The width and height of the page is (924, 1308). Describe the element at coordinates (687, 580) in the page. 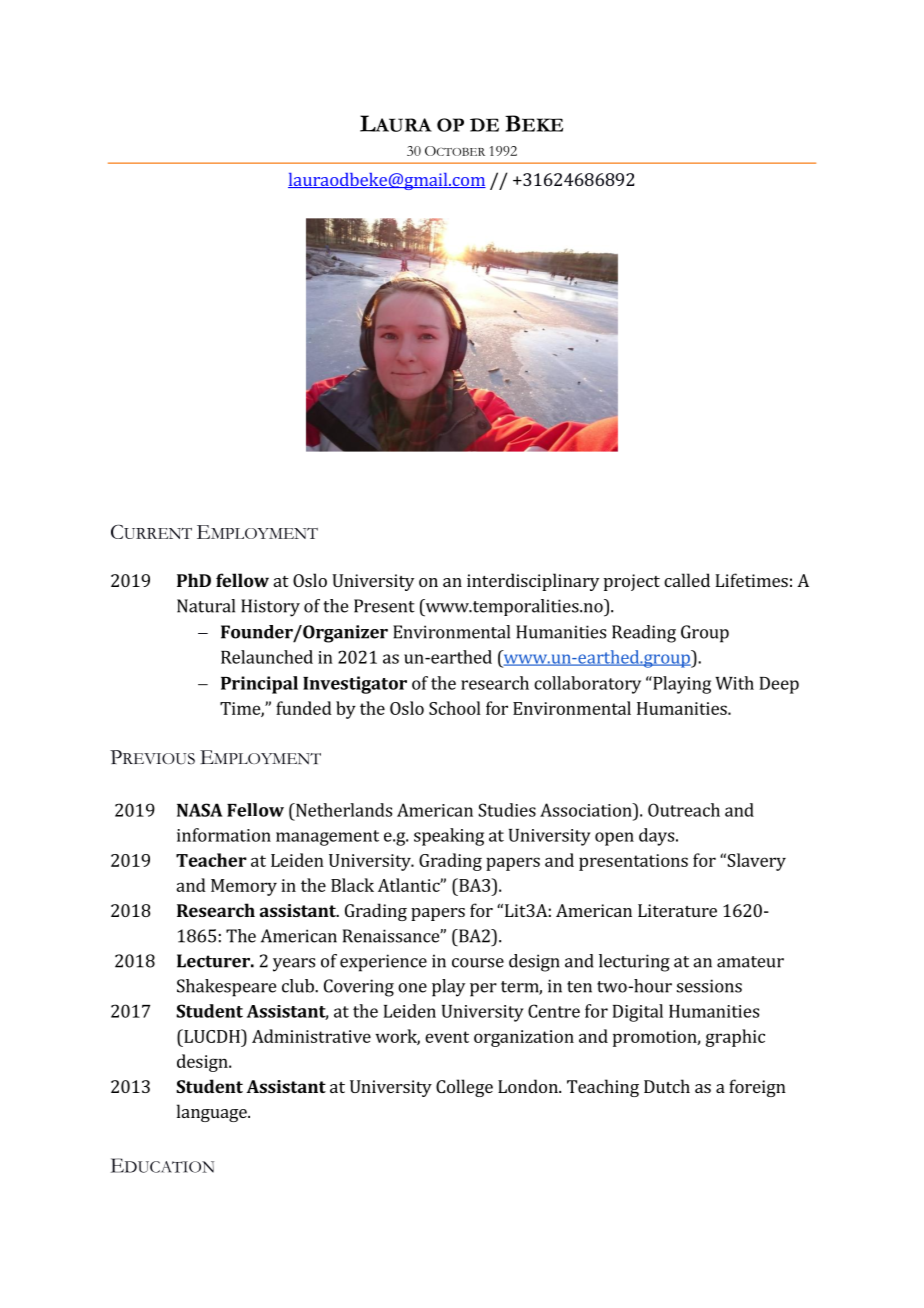

I see `called` at that location.
